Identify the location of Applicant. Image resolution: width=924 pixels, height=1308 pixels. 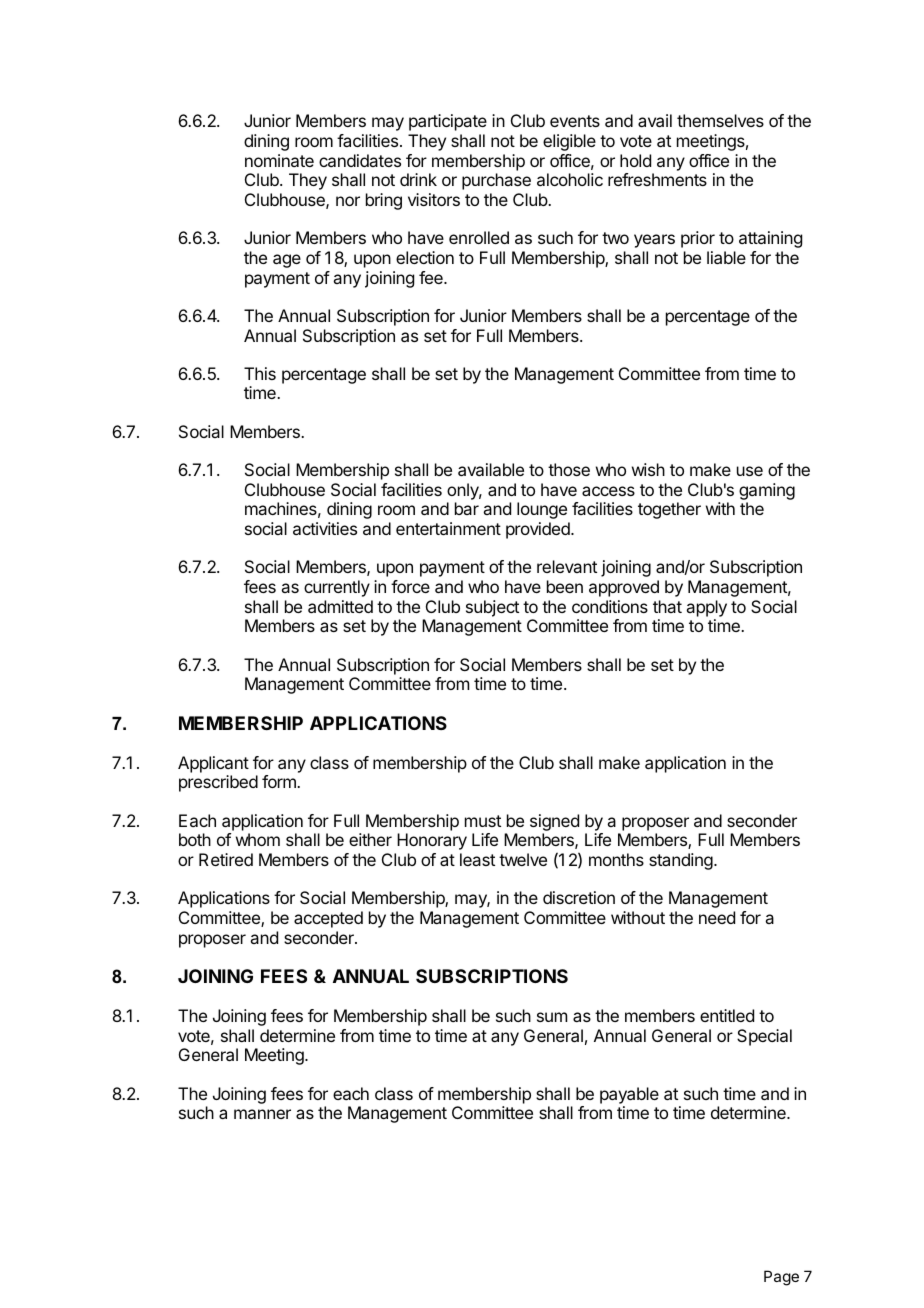
(213, 764).
